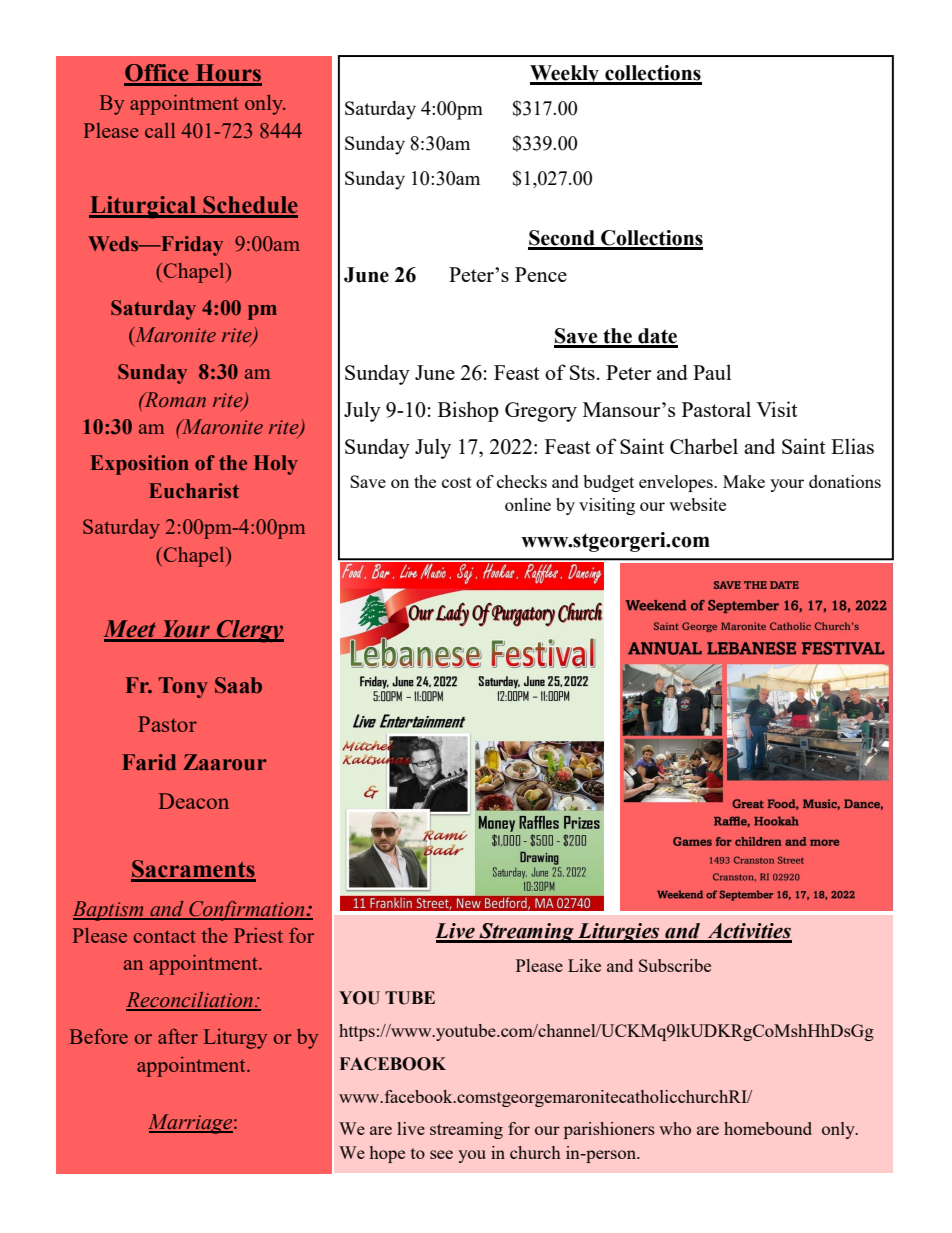 This document has height=1233, width=952. Describe the element at coordinates (675, 965) in the document. I see `Subscribe` at that location.
